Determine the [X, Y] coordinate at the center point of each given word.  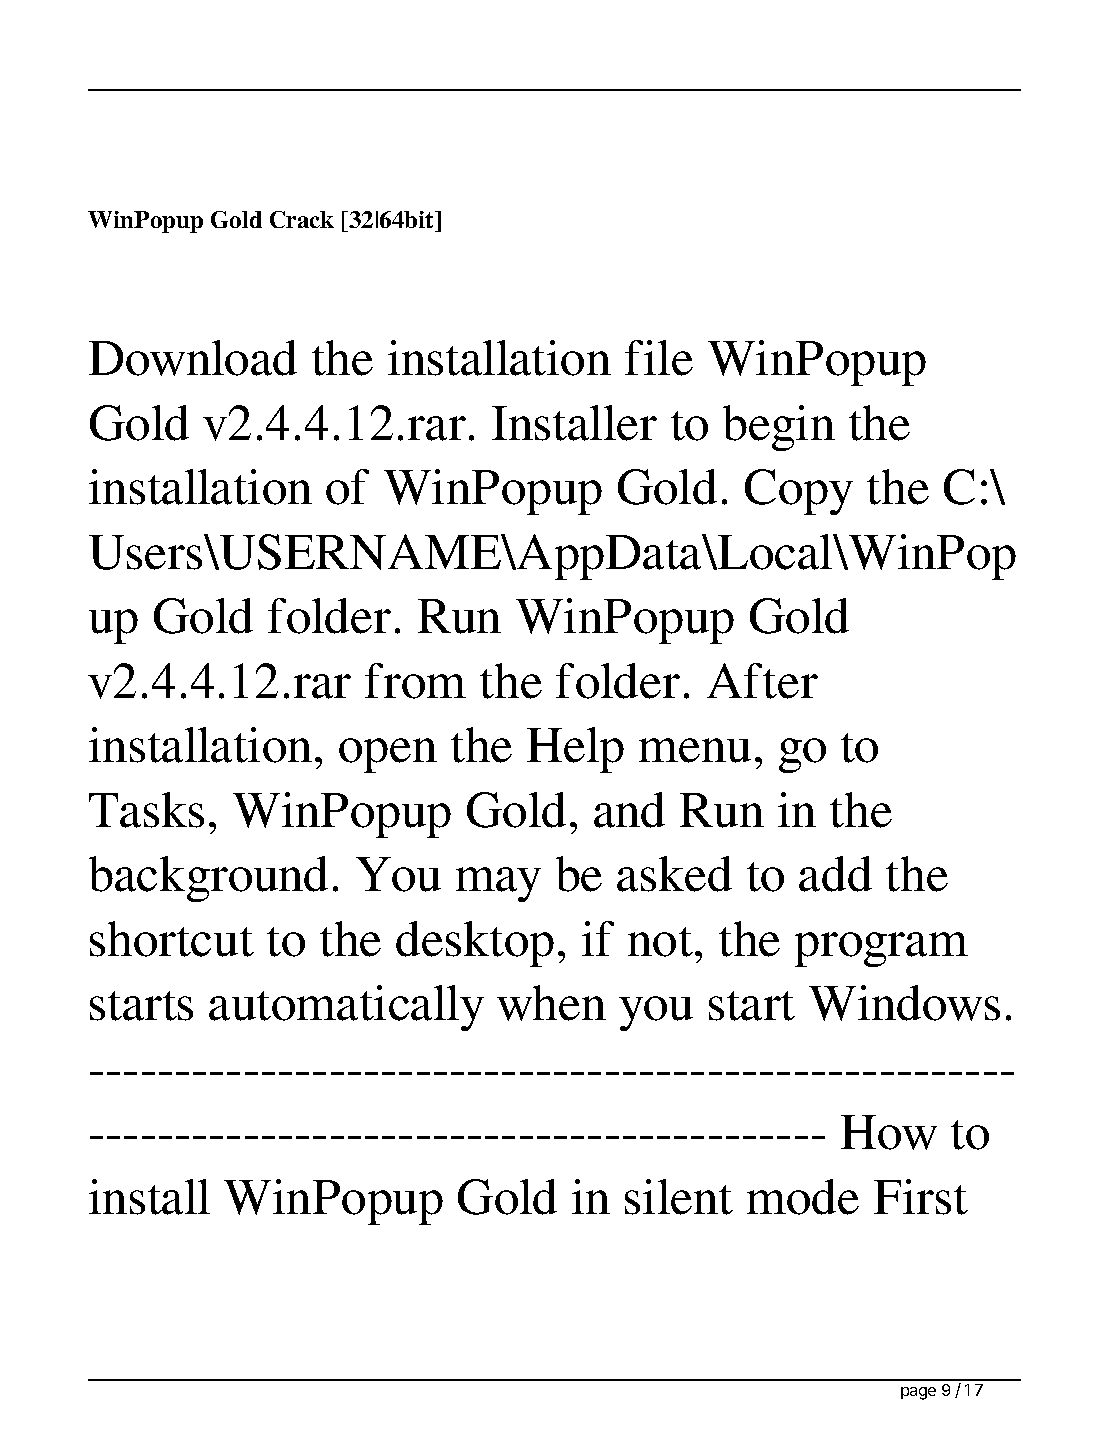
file [659, 358]
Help [575, 750]
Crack [302, 219]
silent [679, 1197]
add [835, 874]
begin [779, 428]
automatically [346, 1008]
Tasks [146, 810]
